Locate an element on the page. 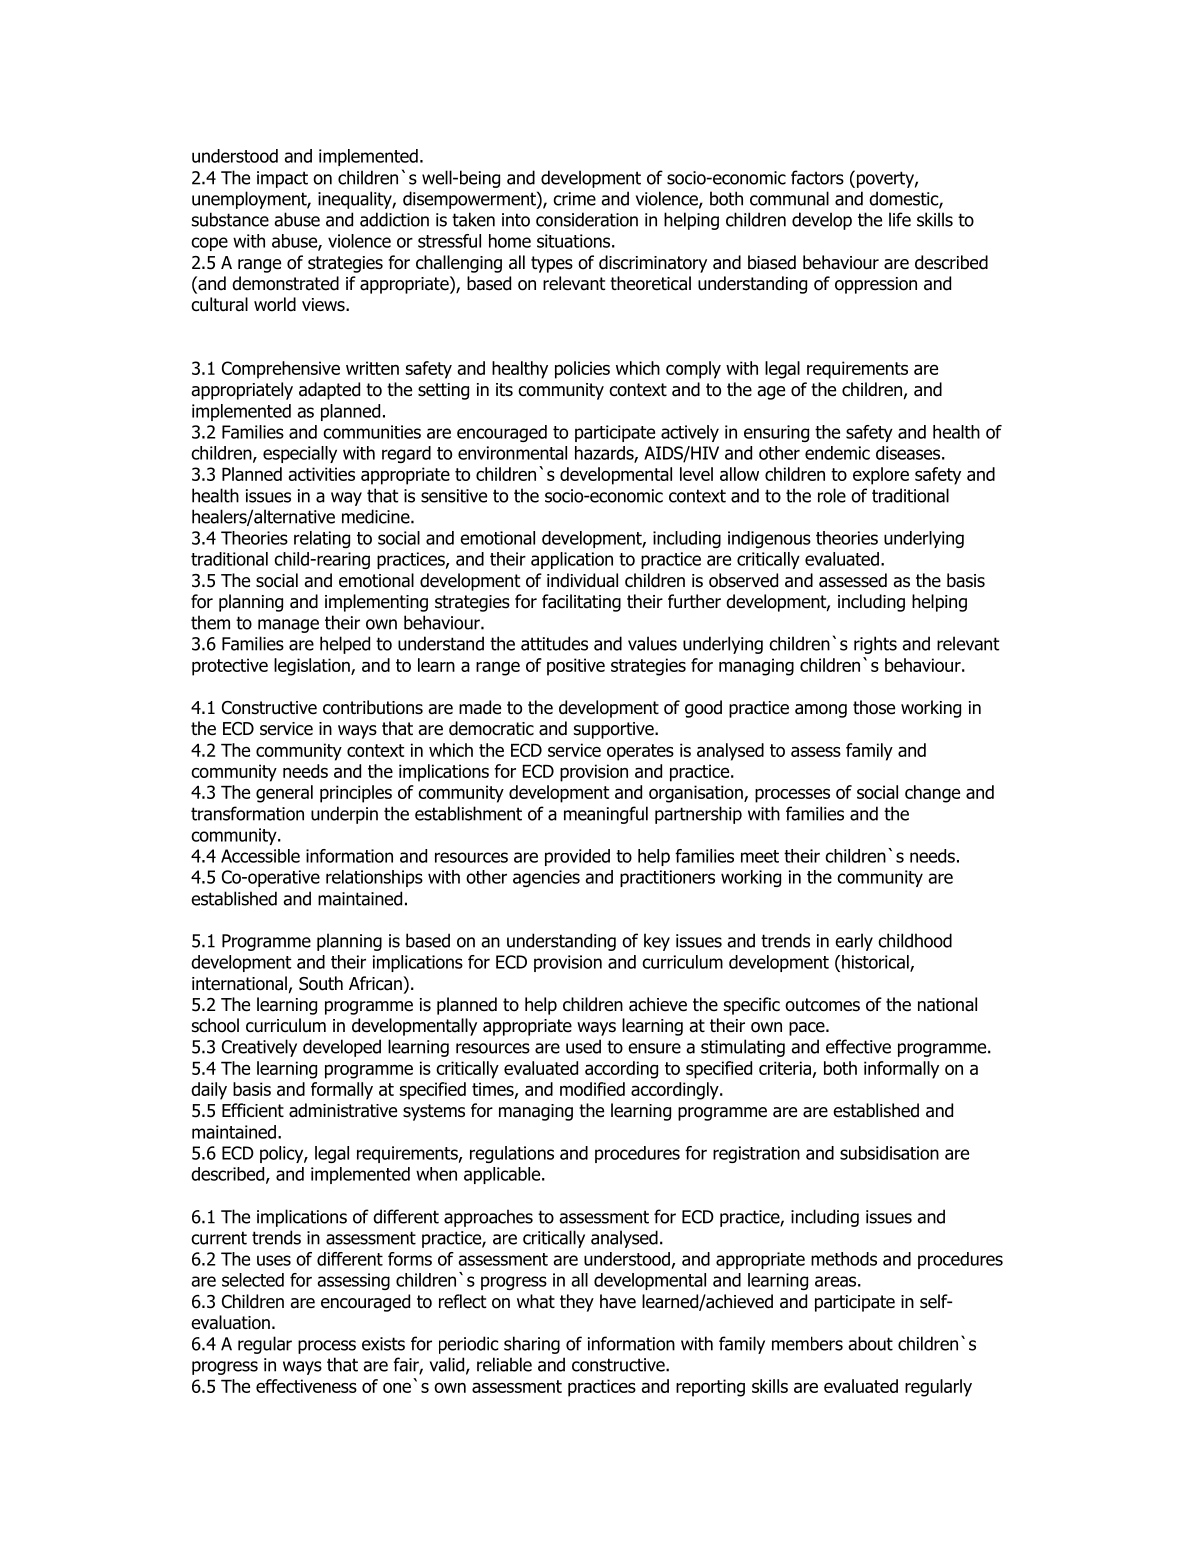  used is located at coordinates (583, 1046).
